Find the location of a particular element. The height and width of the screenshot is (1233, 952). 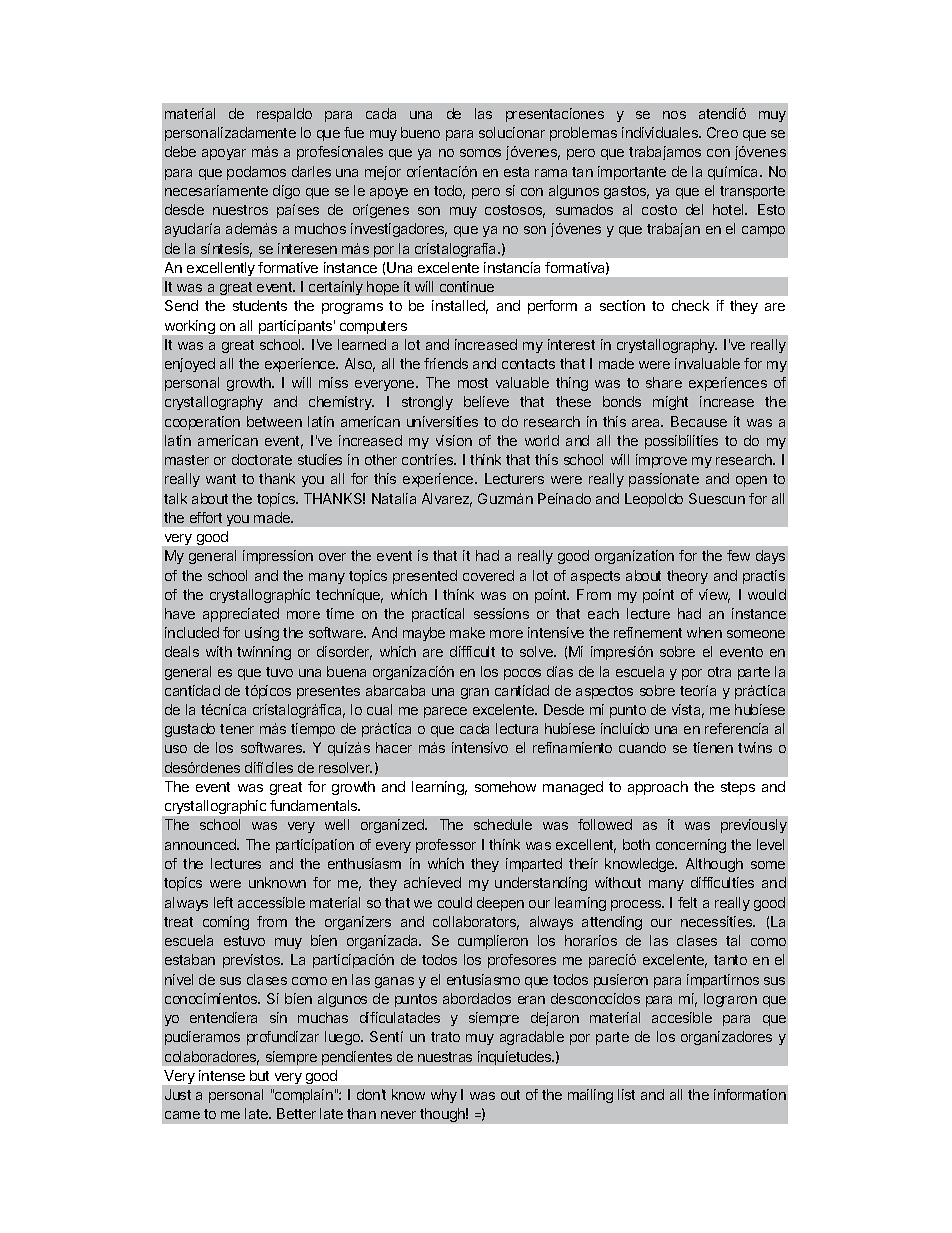

tener is located at coordinates (237, 729).
